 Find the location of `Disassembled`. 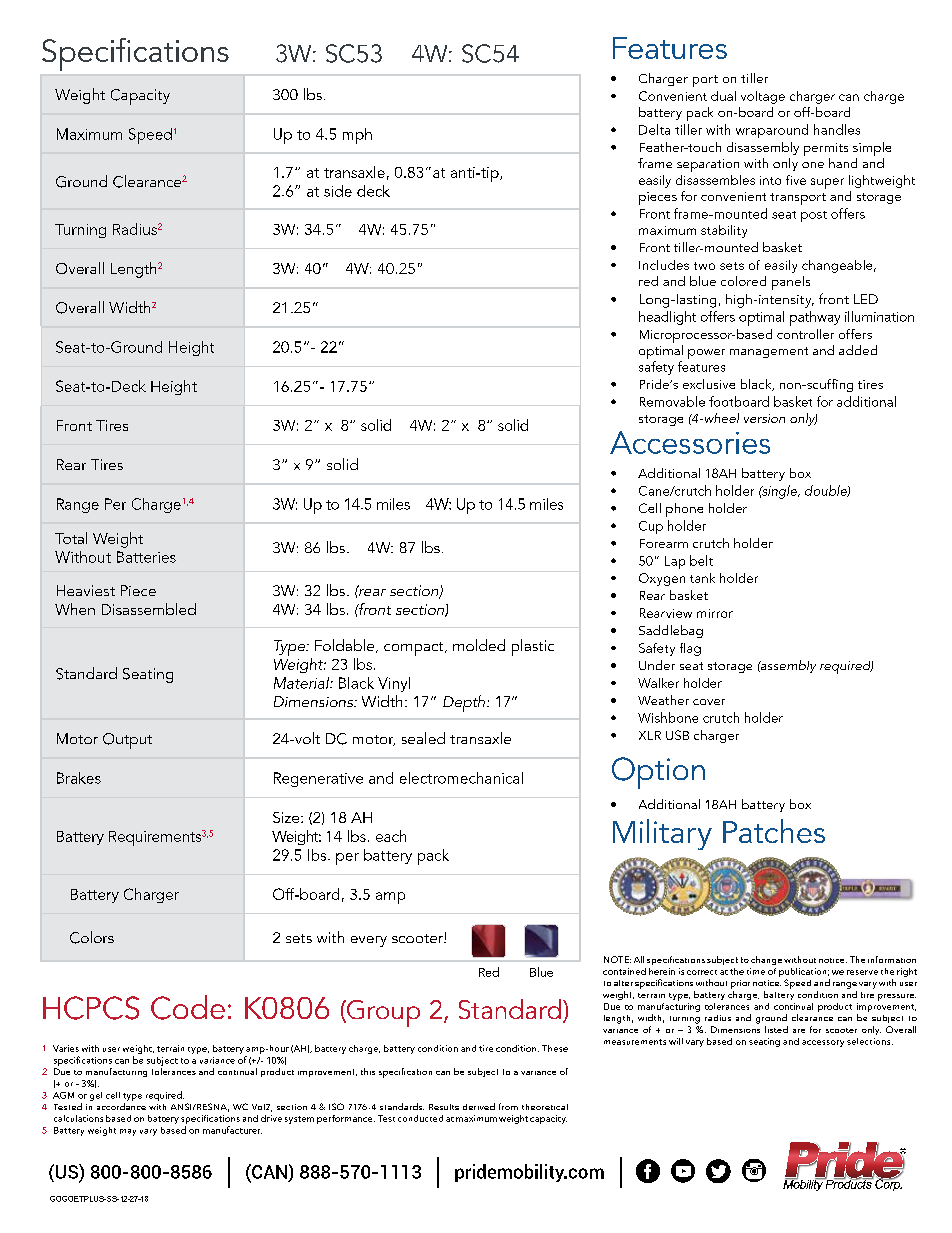

Disassembled is located at coordinates (149, 609).
